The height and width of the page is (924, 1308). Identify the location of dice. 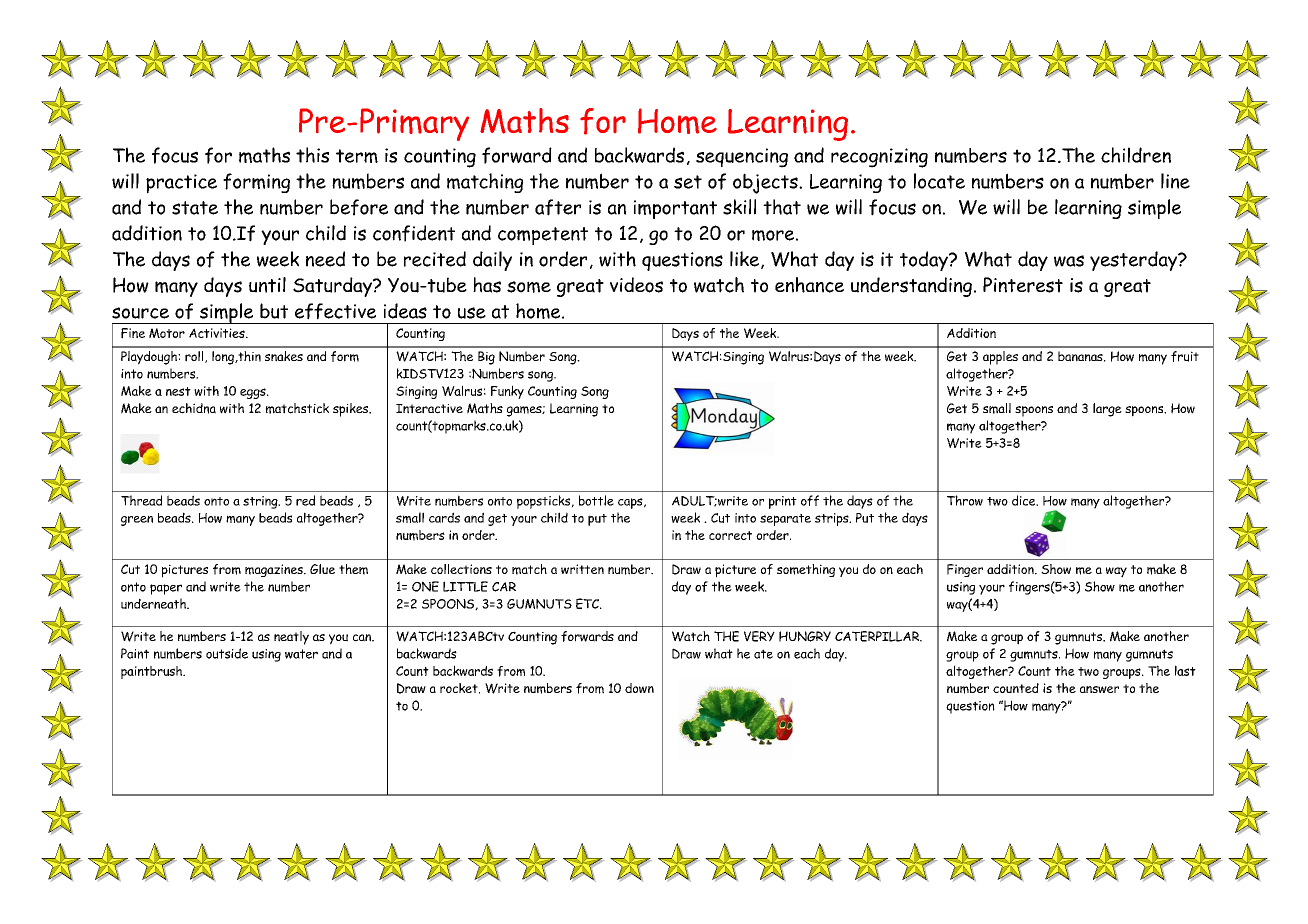
(1025, 500).
